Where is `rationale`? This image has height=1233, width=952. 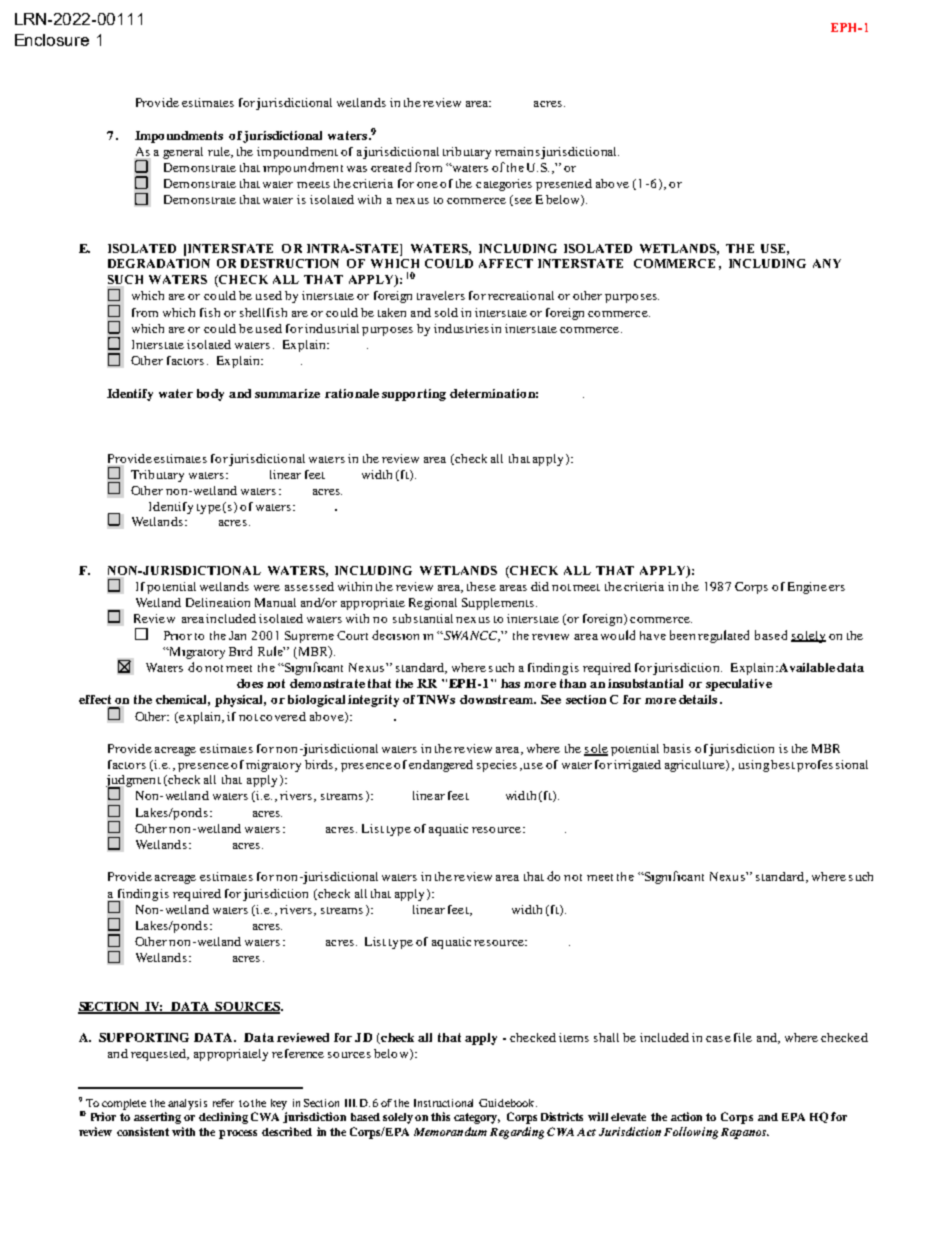 rationale is located at coordinates (352, 393).
